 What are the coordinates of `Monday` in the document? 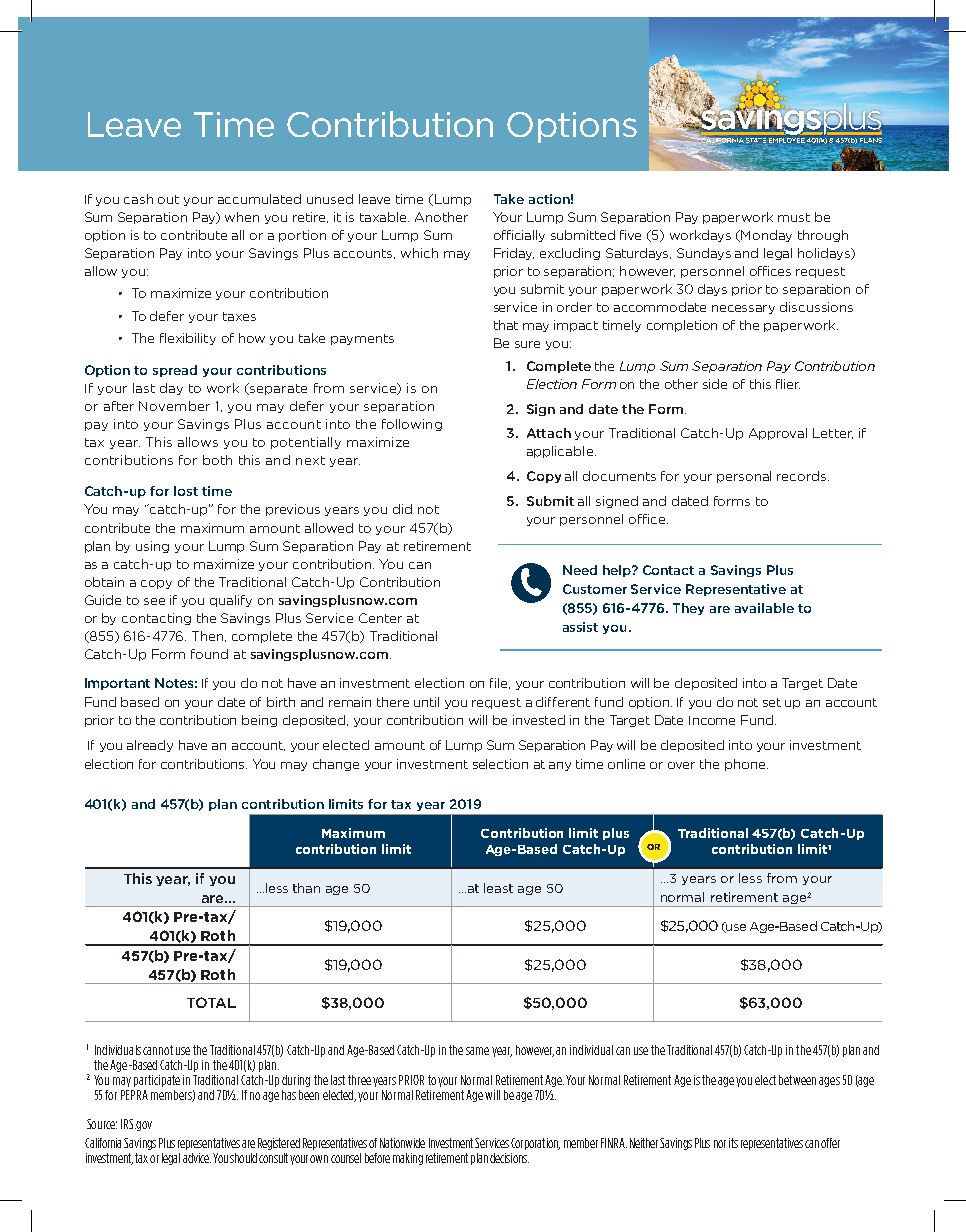 It's located at (766, 236).
